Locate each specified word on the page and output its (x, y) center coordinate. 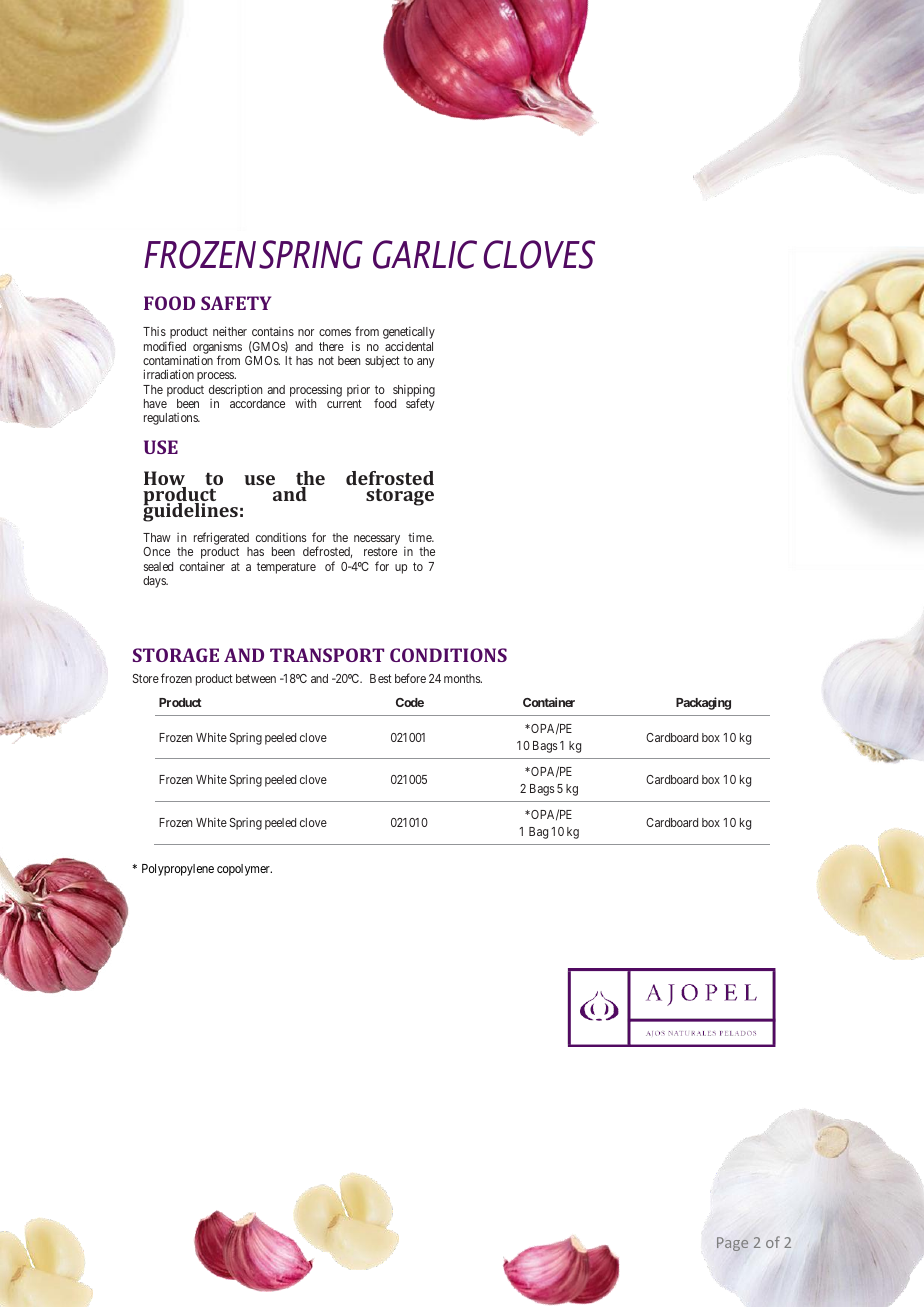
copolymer (244, 870)
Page (732, 1244)
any (426, 363)
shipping (414, 391)
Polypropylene (178, 870)
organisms (217, 349)
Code (410, 702)
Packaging (703, 703)
